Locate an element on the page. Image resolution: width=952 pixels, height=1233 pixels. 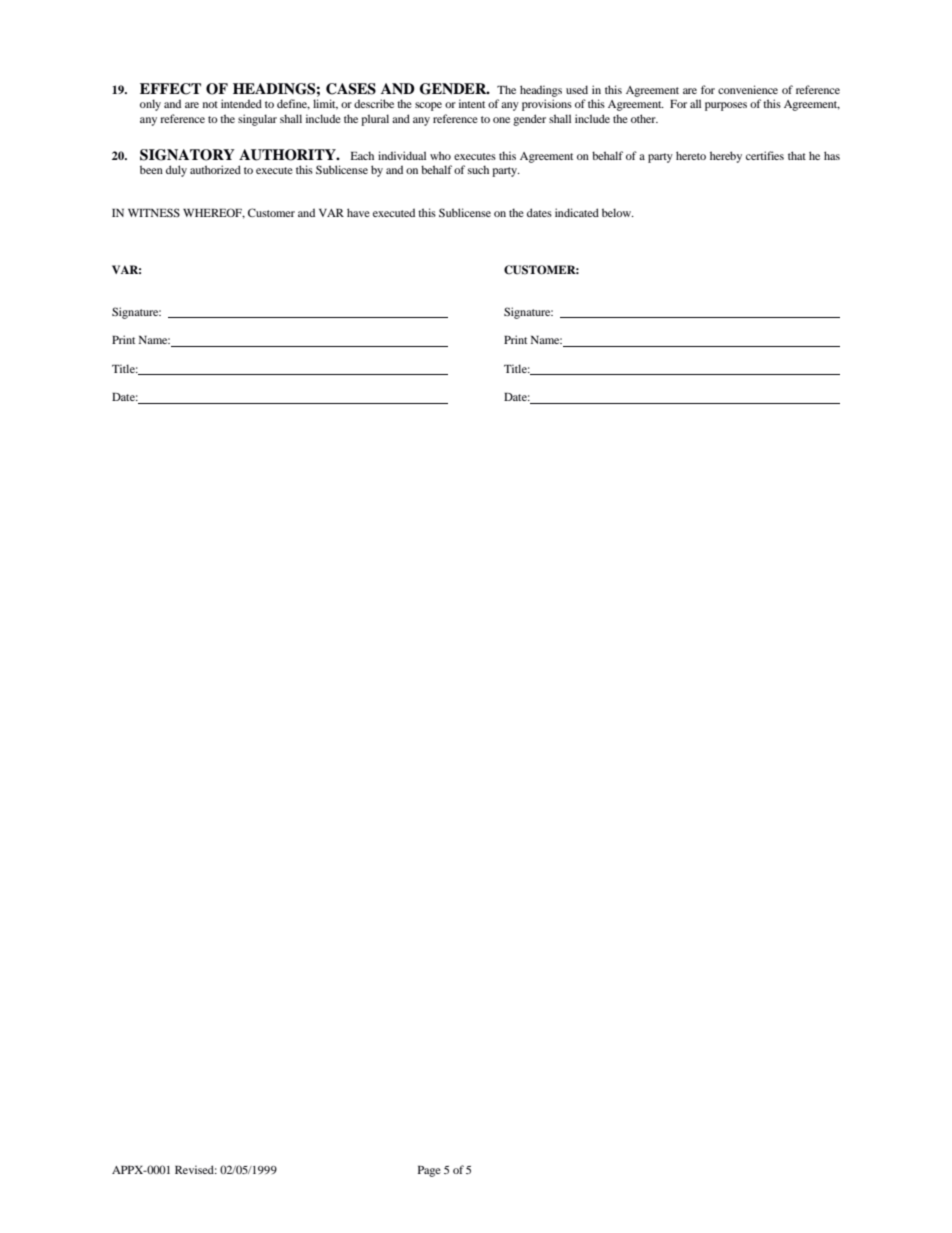
purposes is located at coordinates (726, 106).
